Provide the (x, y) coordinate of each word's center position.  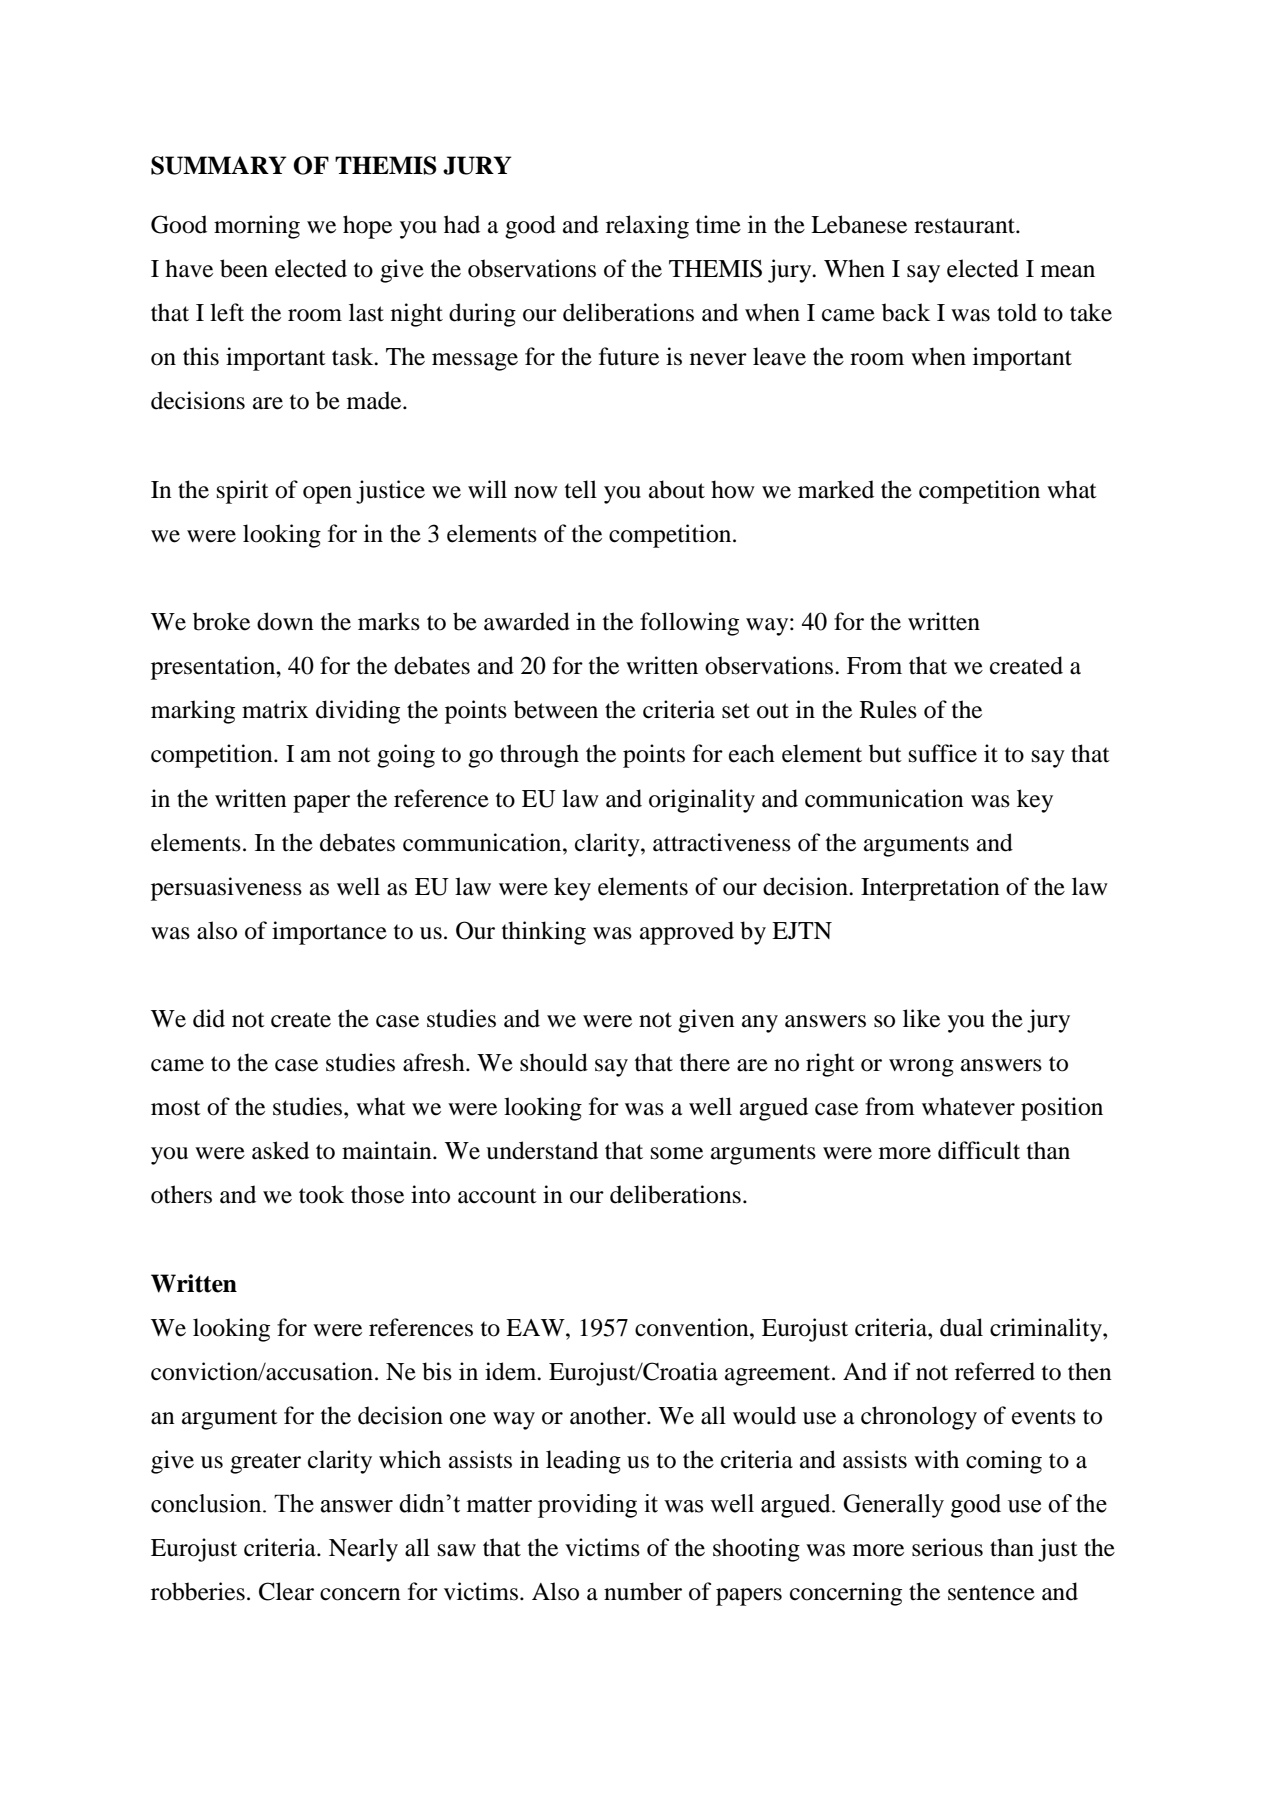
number (643, 1591)
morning (257, 227)
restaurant (965, 226)
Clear (286, 1591)
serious (947, 1547)
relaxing (647, 227)
